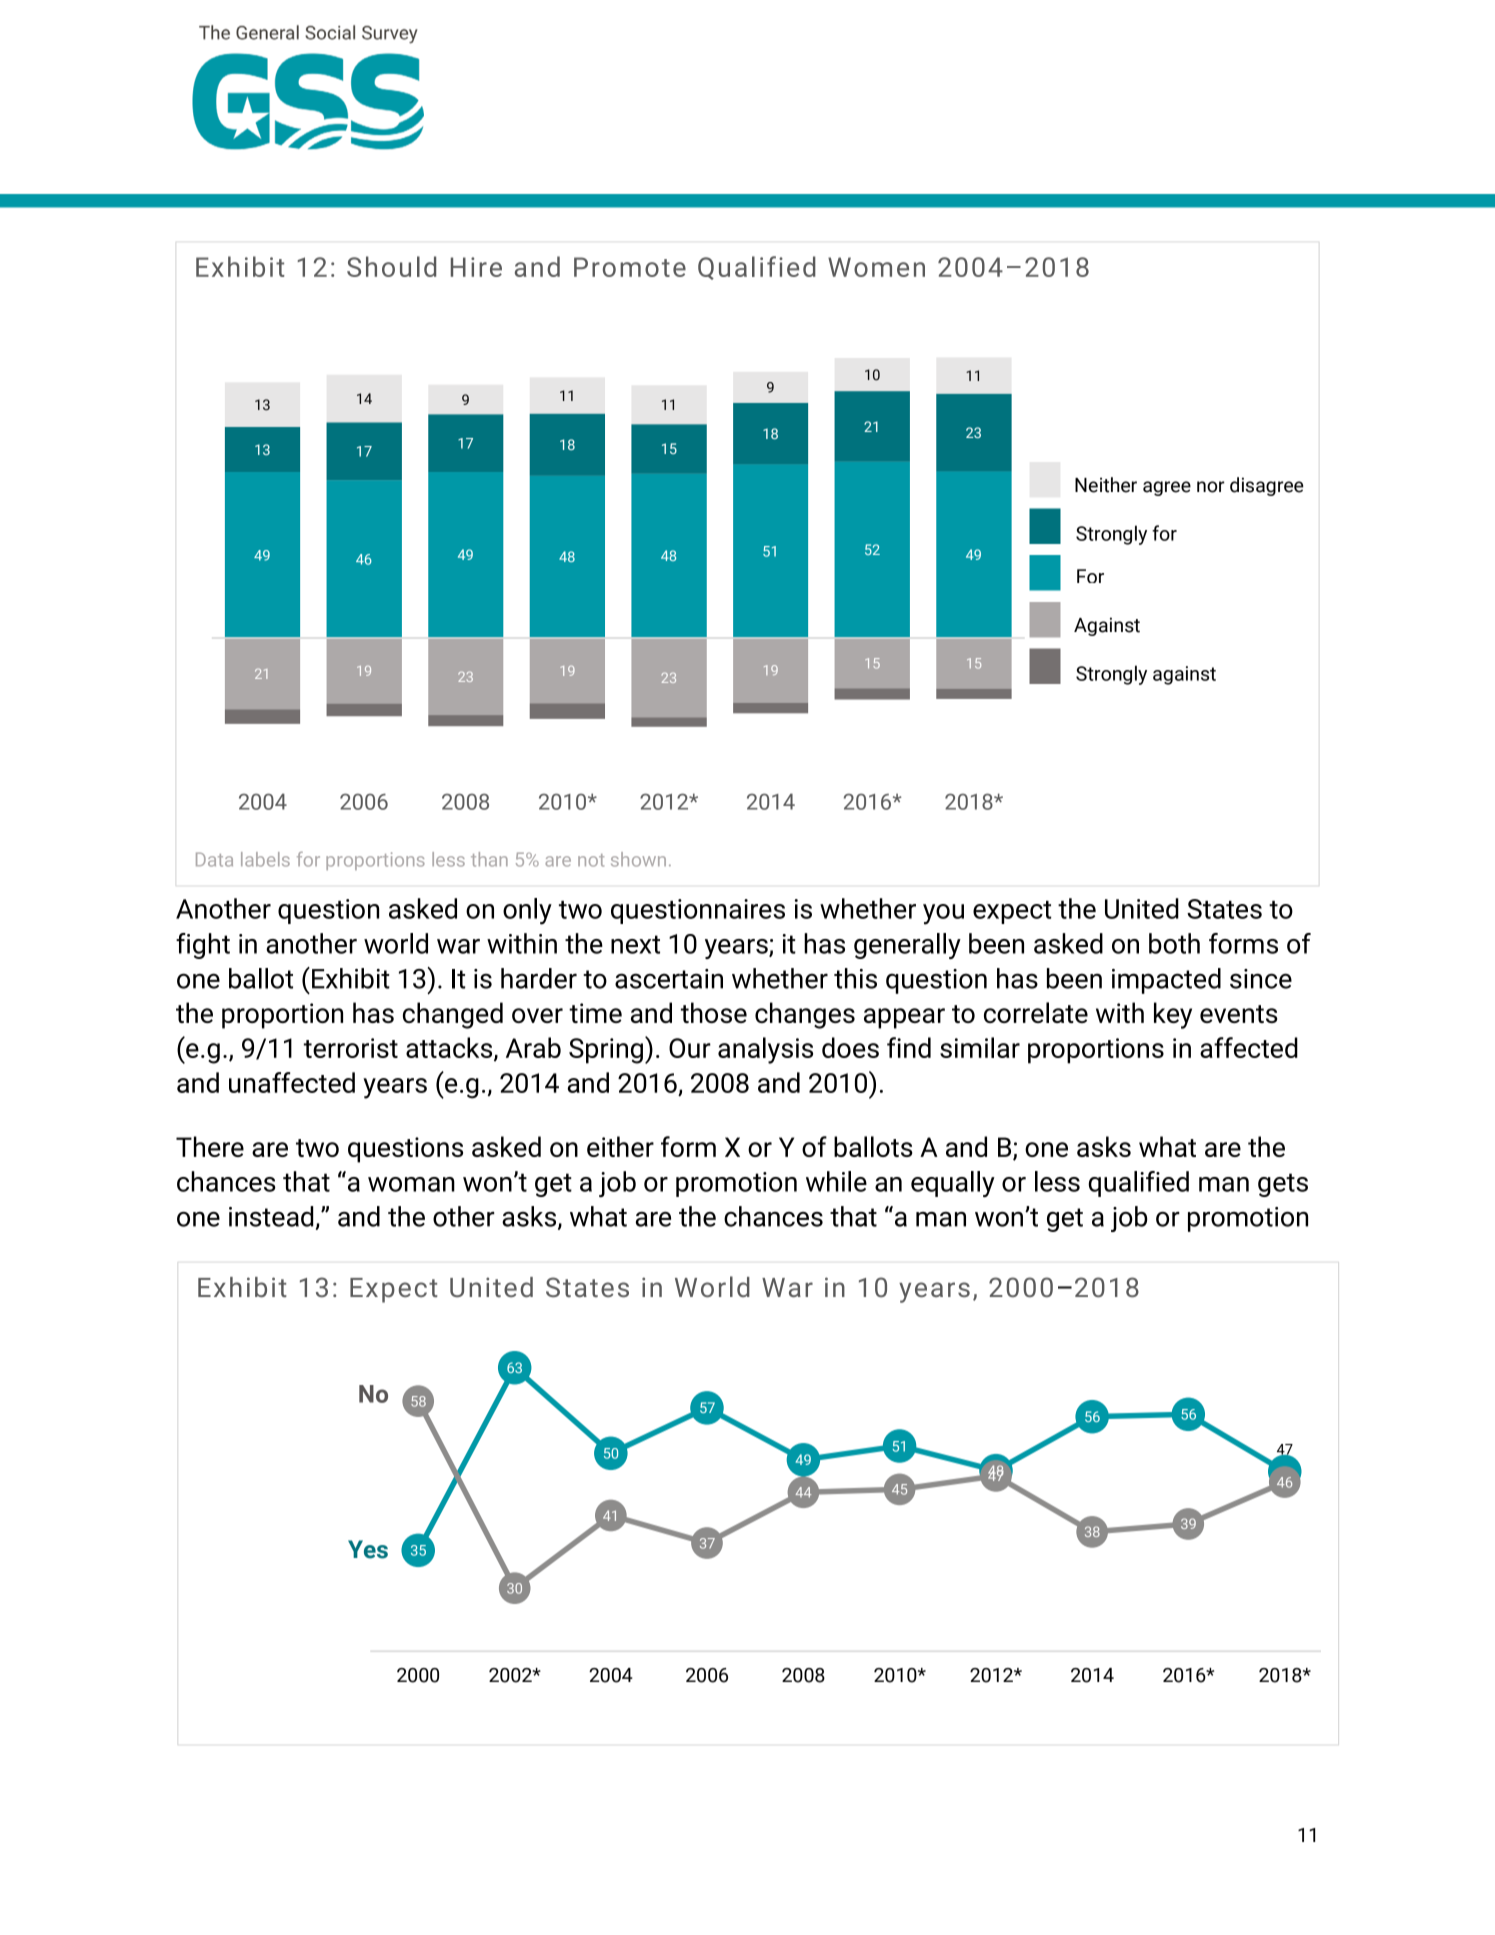 This screenshot has height=1935, width=1495. I want to click on gets, so click(1283, 1185).
